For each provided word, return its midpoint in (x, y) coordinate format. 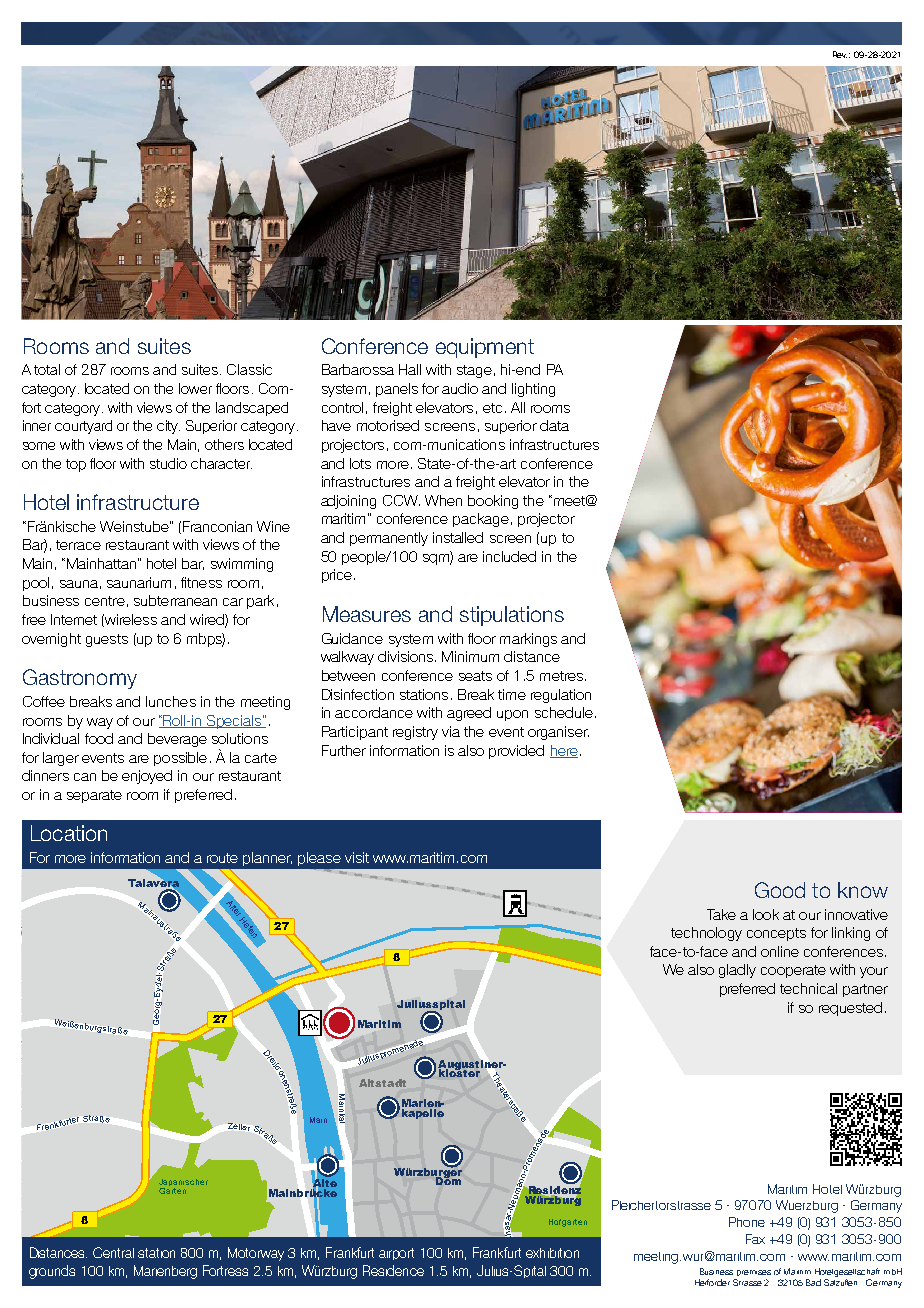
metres (561, 676)
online (780, 951)
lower (195, 388)
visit (357, 857)
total (47, 369)
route (222, 858)
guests (107, 640)
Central (113, 1252)
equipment (485, 348)
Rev (840, 54)
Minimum (470, 656)
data (554, 425)
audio (460, 388)
